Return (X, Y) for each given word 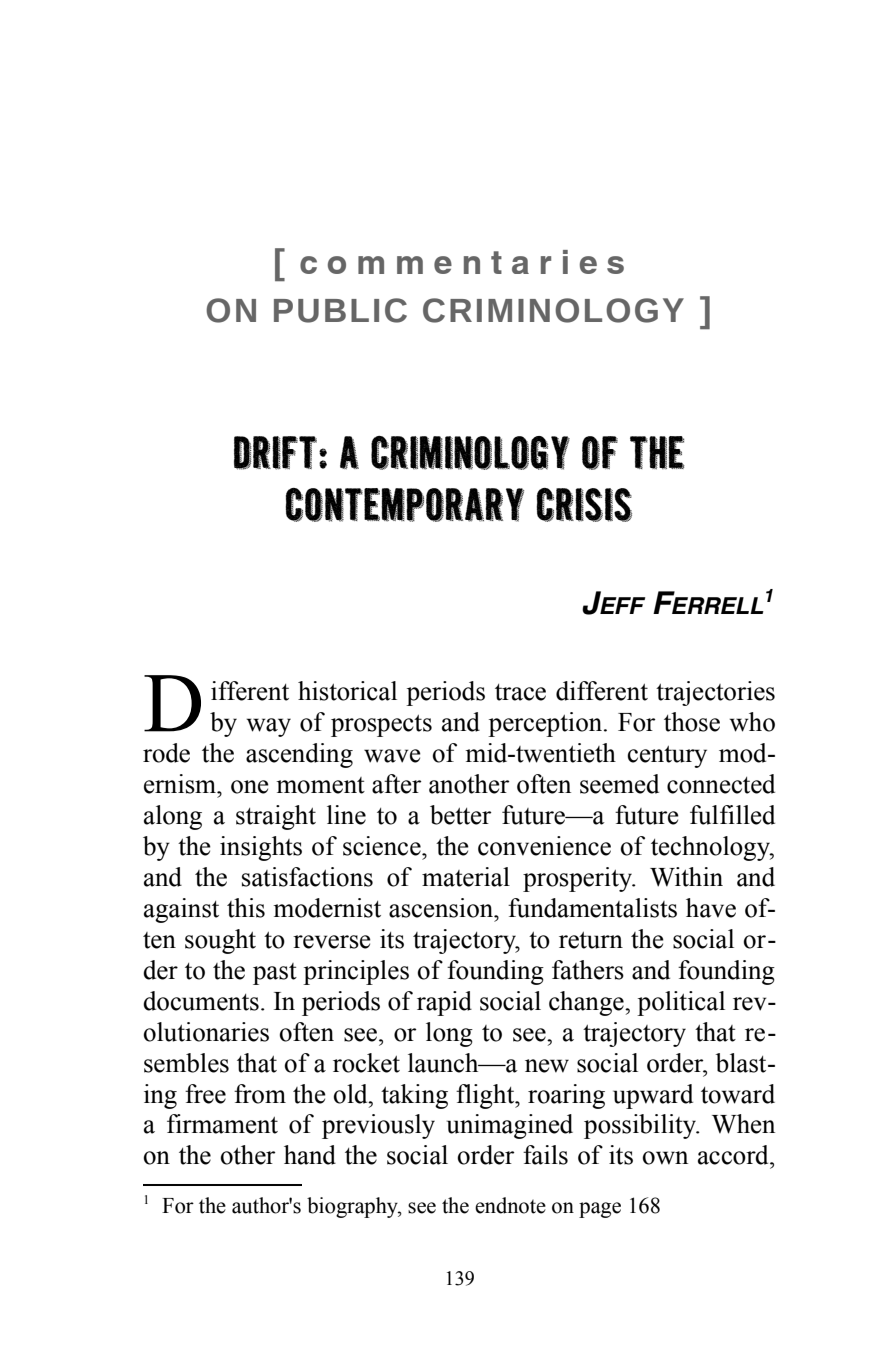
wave (392, 756)
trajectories (715, 693)
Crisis (584, 505)
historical (347, 691)
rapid (444, 1003)
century (667, 757)
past (275, 974)
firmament (222, 1124)
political (681, 1003)
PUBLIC (340, 310)
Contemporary (404, 505)
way (268, 727)
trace (520, 692)
